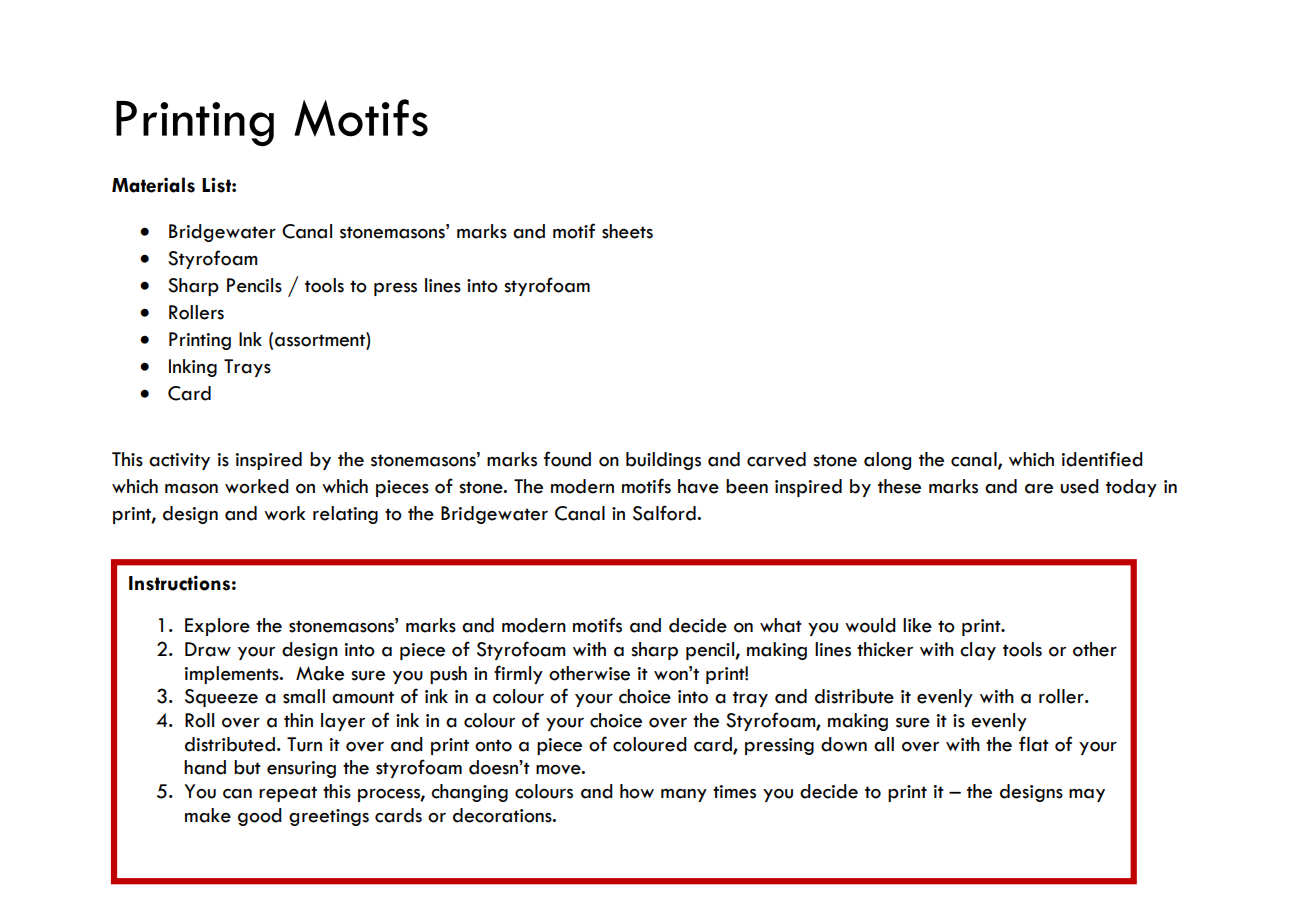  What do you see at coordinates (637, 791) in the page?
I see `how` at bounding box center [637, 791].
